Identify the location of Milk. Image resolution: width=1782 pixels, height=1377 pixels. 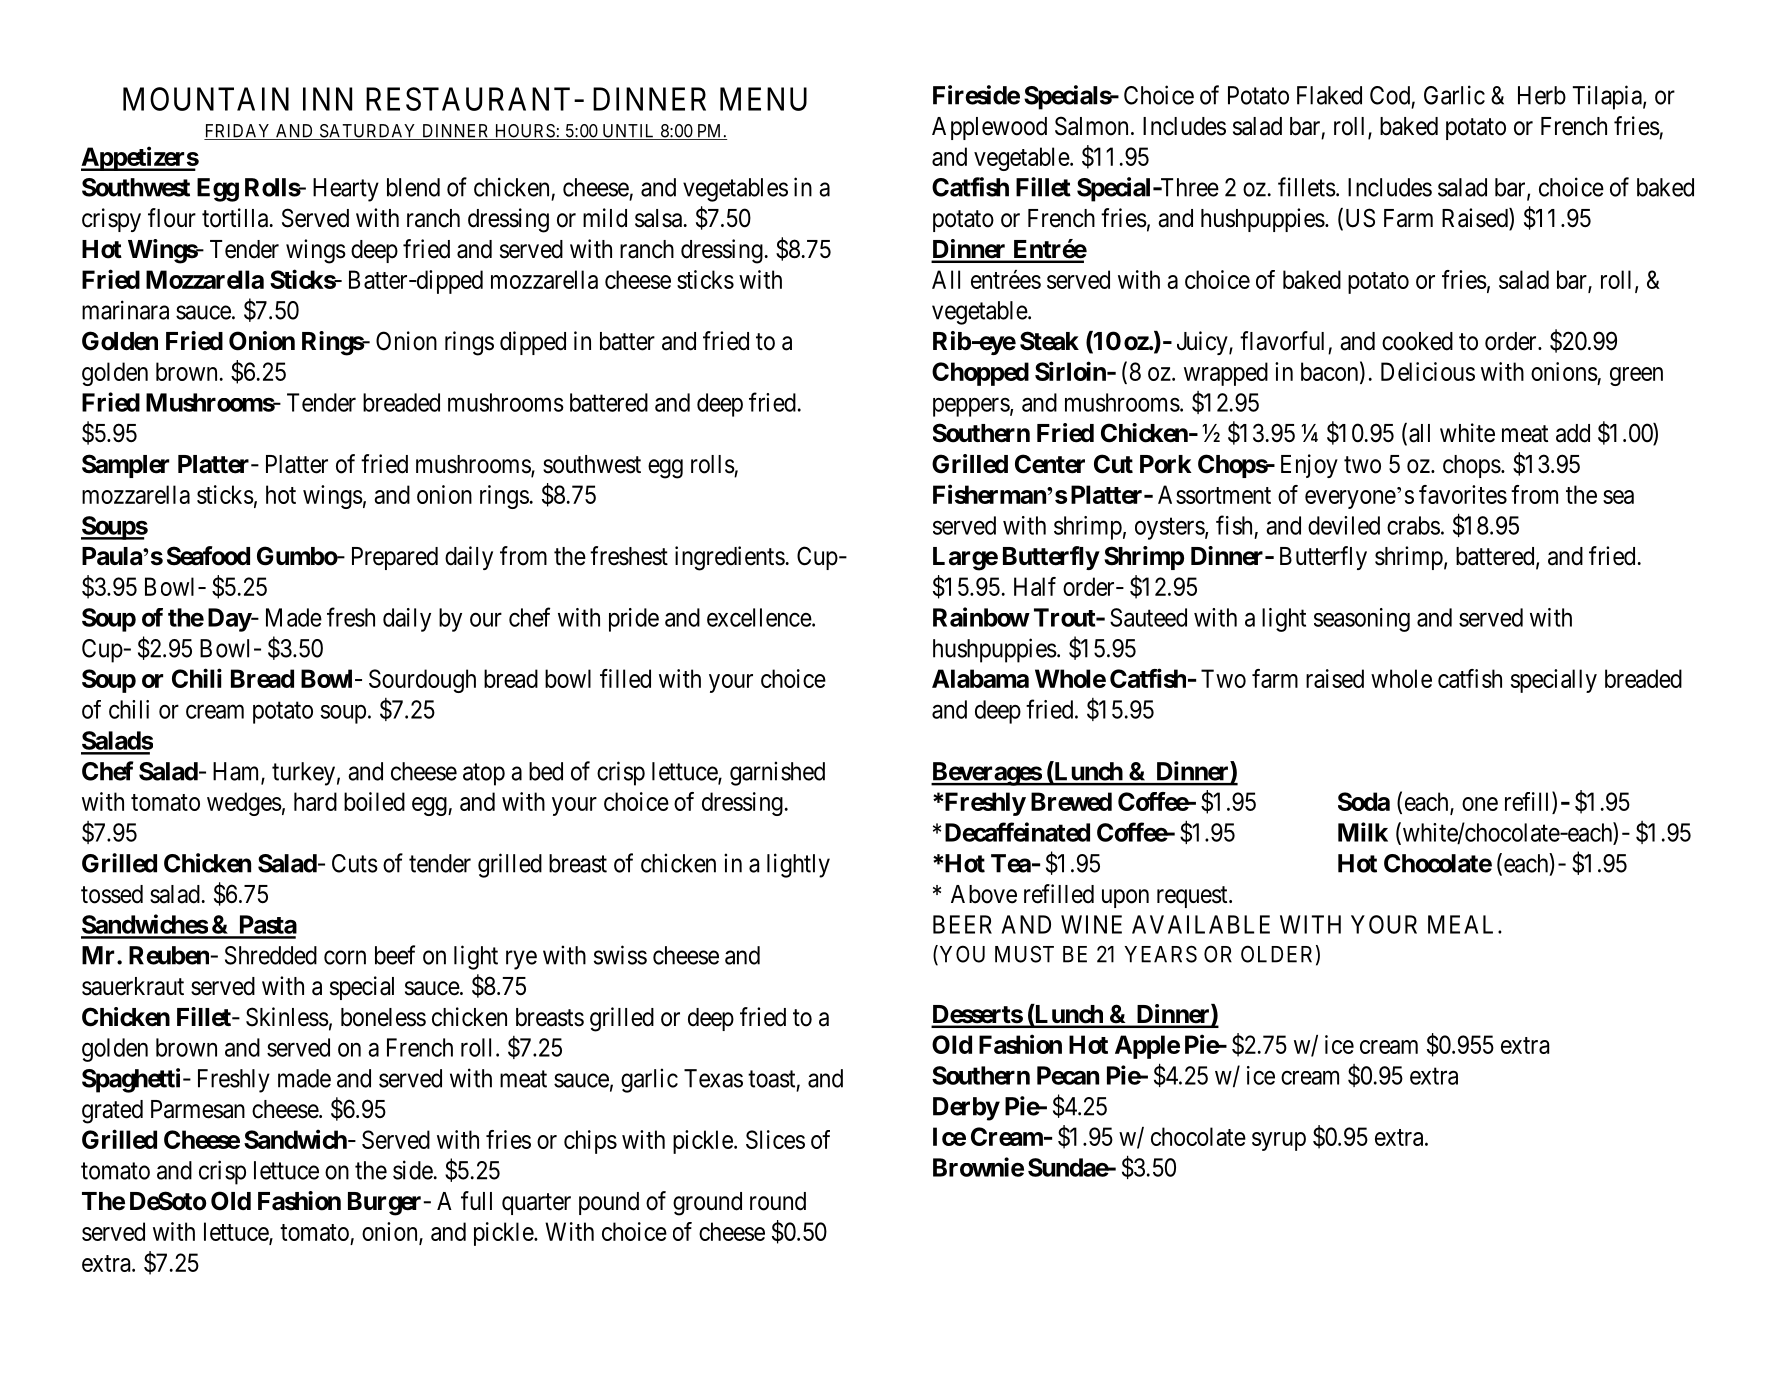
(1363, 832).
